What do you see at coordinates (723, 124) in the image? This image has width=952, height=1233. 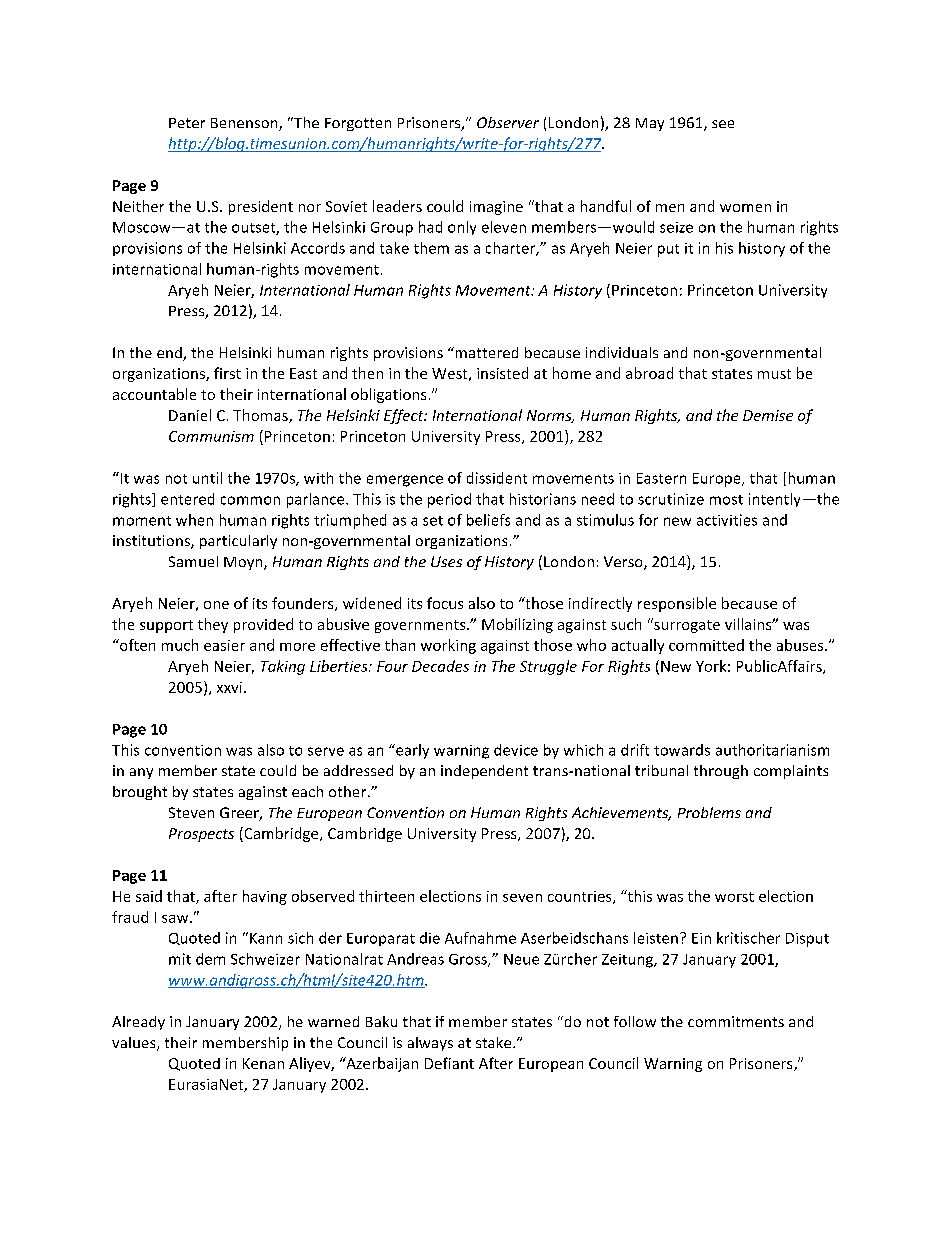 I see `see` at bounding box center [723, 124].
